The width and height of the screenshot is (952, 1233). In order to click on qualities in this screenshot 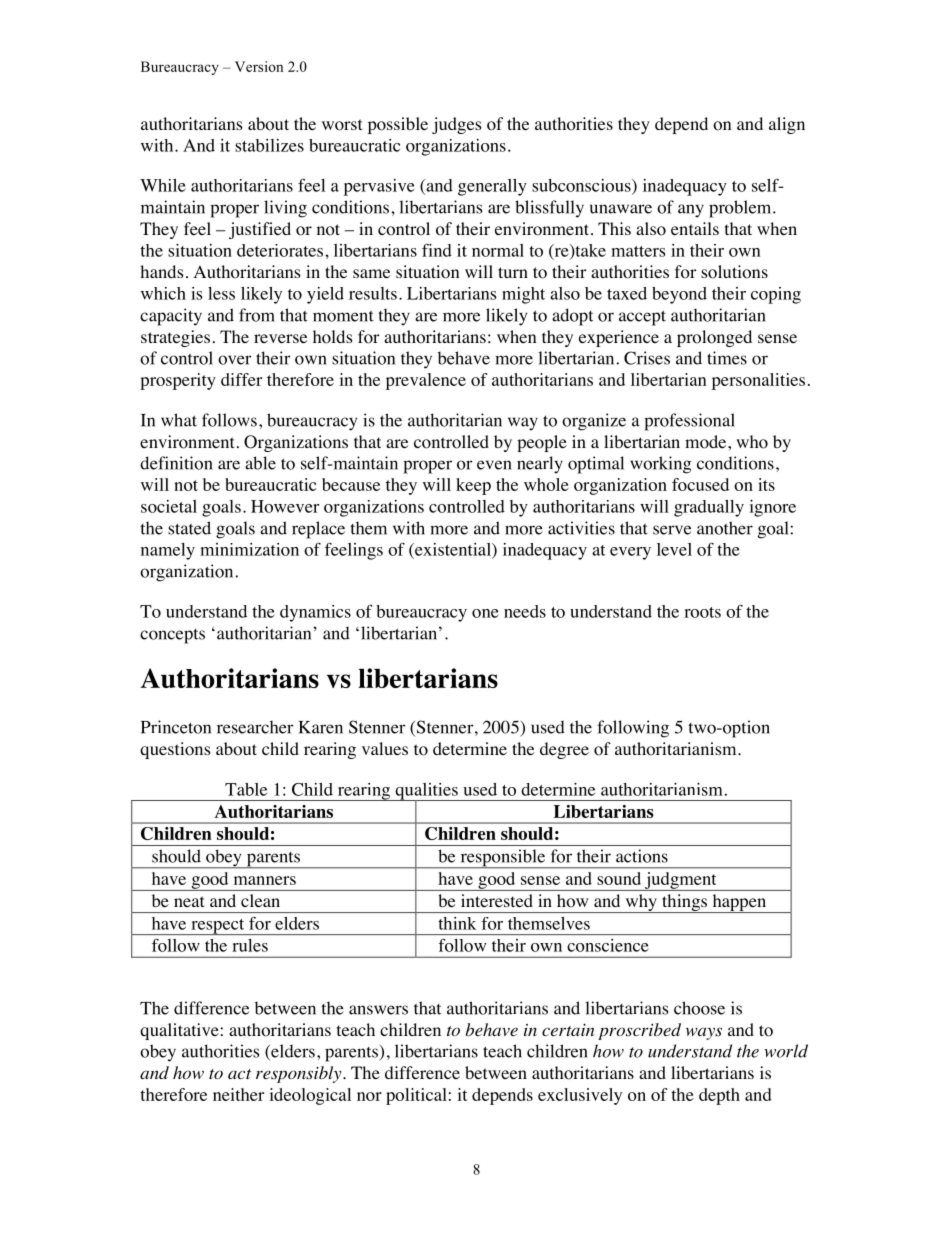, I will do `click(426, 792)`.
